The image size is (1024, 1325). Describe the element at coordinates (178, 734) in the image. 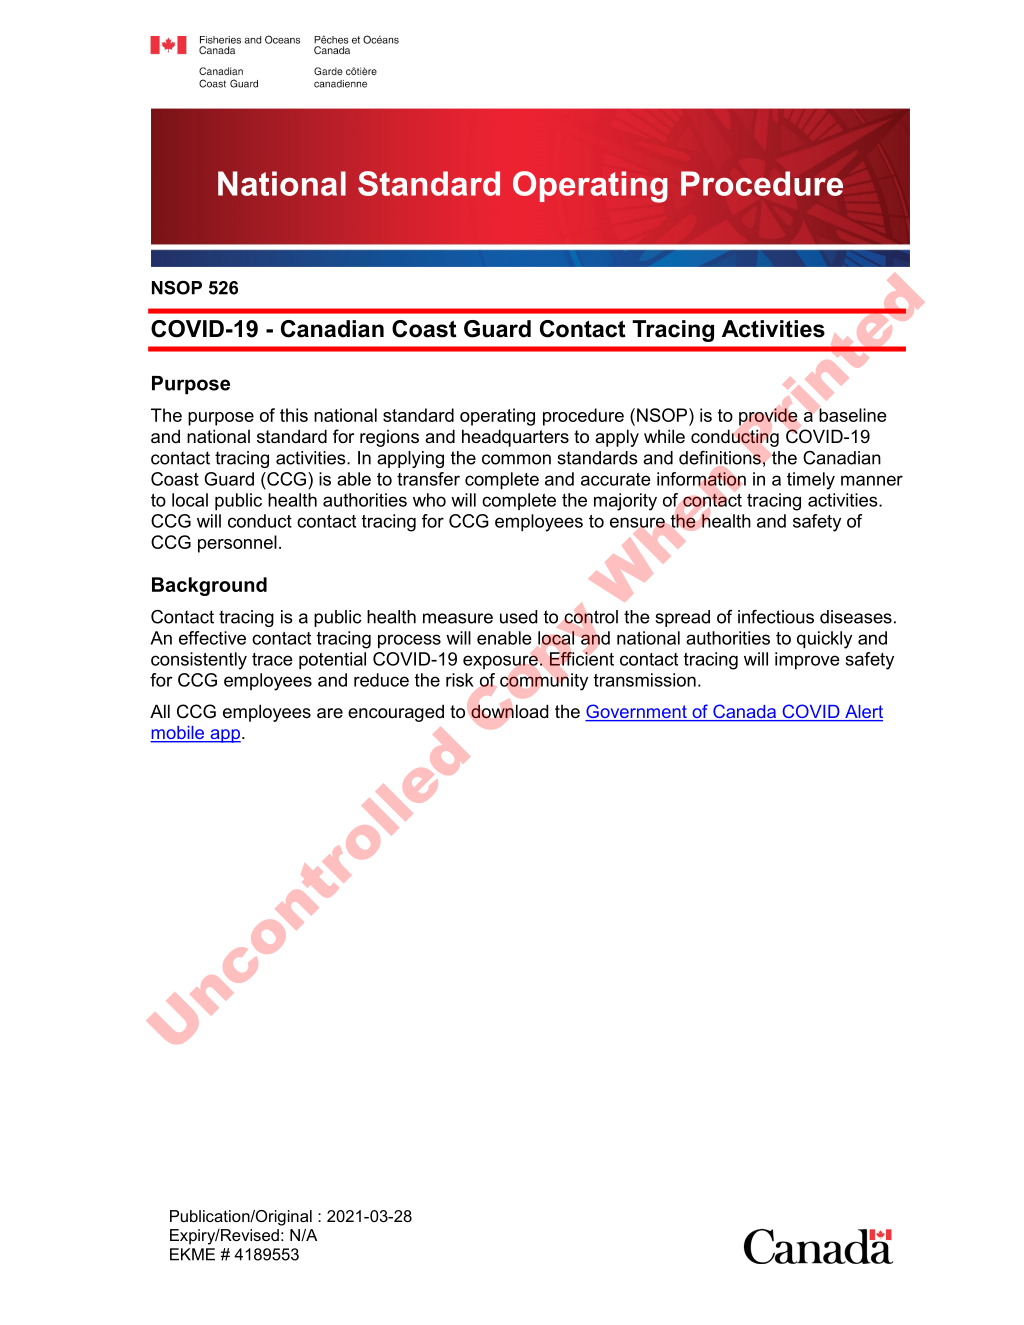

I see `mobile` at that location.
